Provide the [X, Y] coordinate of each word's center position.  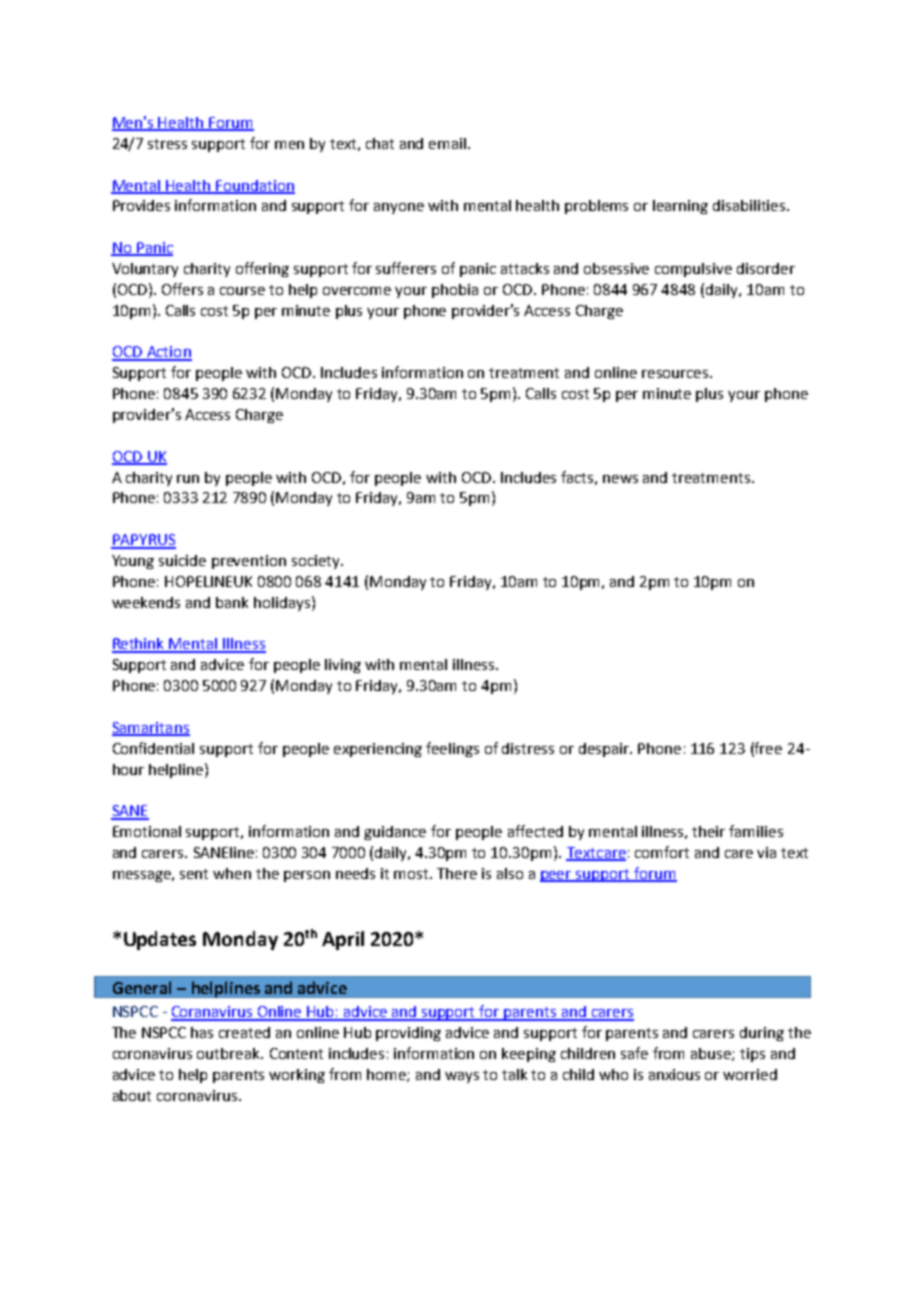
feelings [452, 749]
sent [194, 874]
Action [168, 353]
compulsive [693, 270]
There [457, 873]
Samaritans [151, 729]
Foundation [254, 186]
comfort [662, 852]
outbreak [230, 1053]
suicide [182, 560]
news [620, 479]
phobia [455, 291]
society [317, 562]
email [449, 143]
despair [605, 750]
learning [680, 207]
